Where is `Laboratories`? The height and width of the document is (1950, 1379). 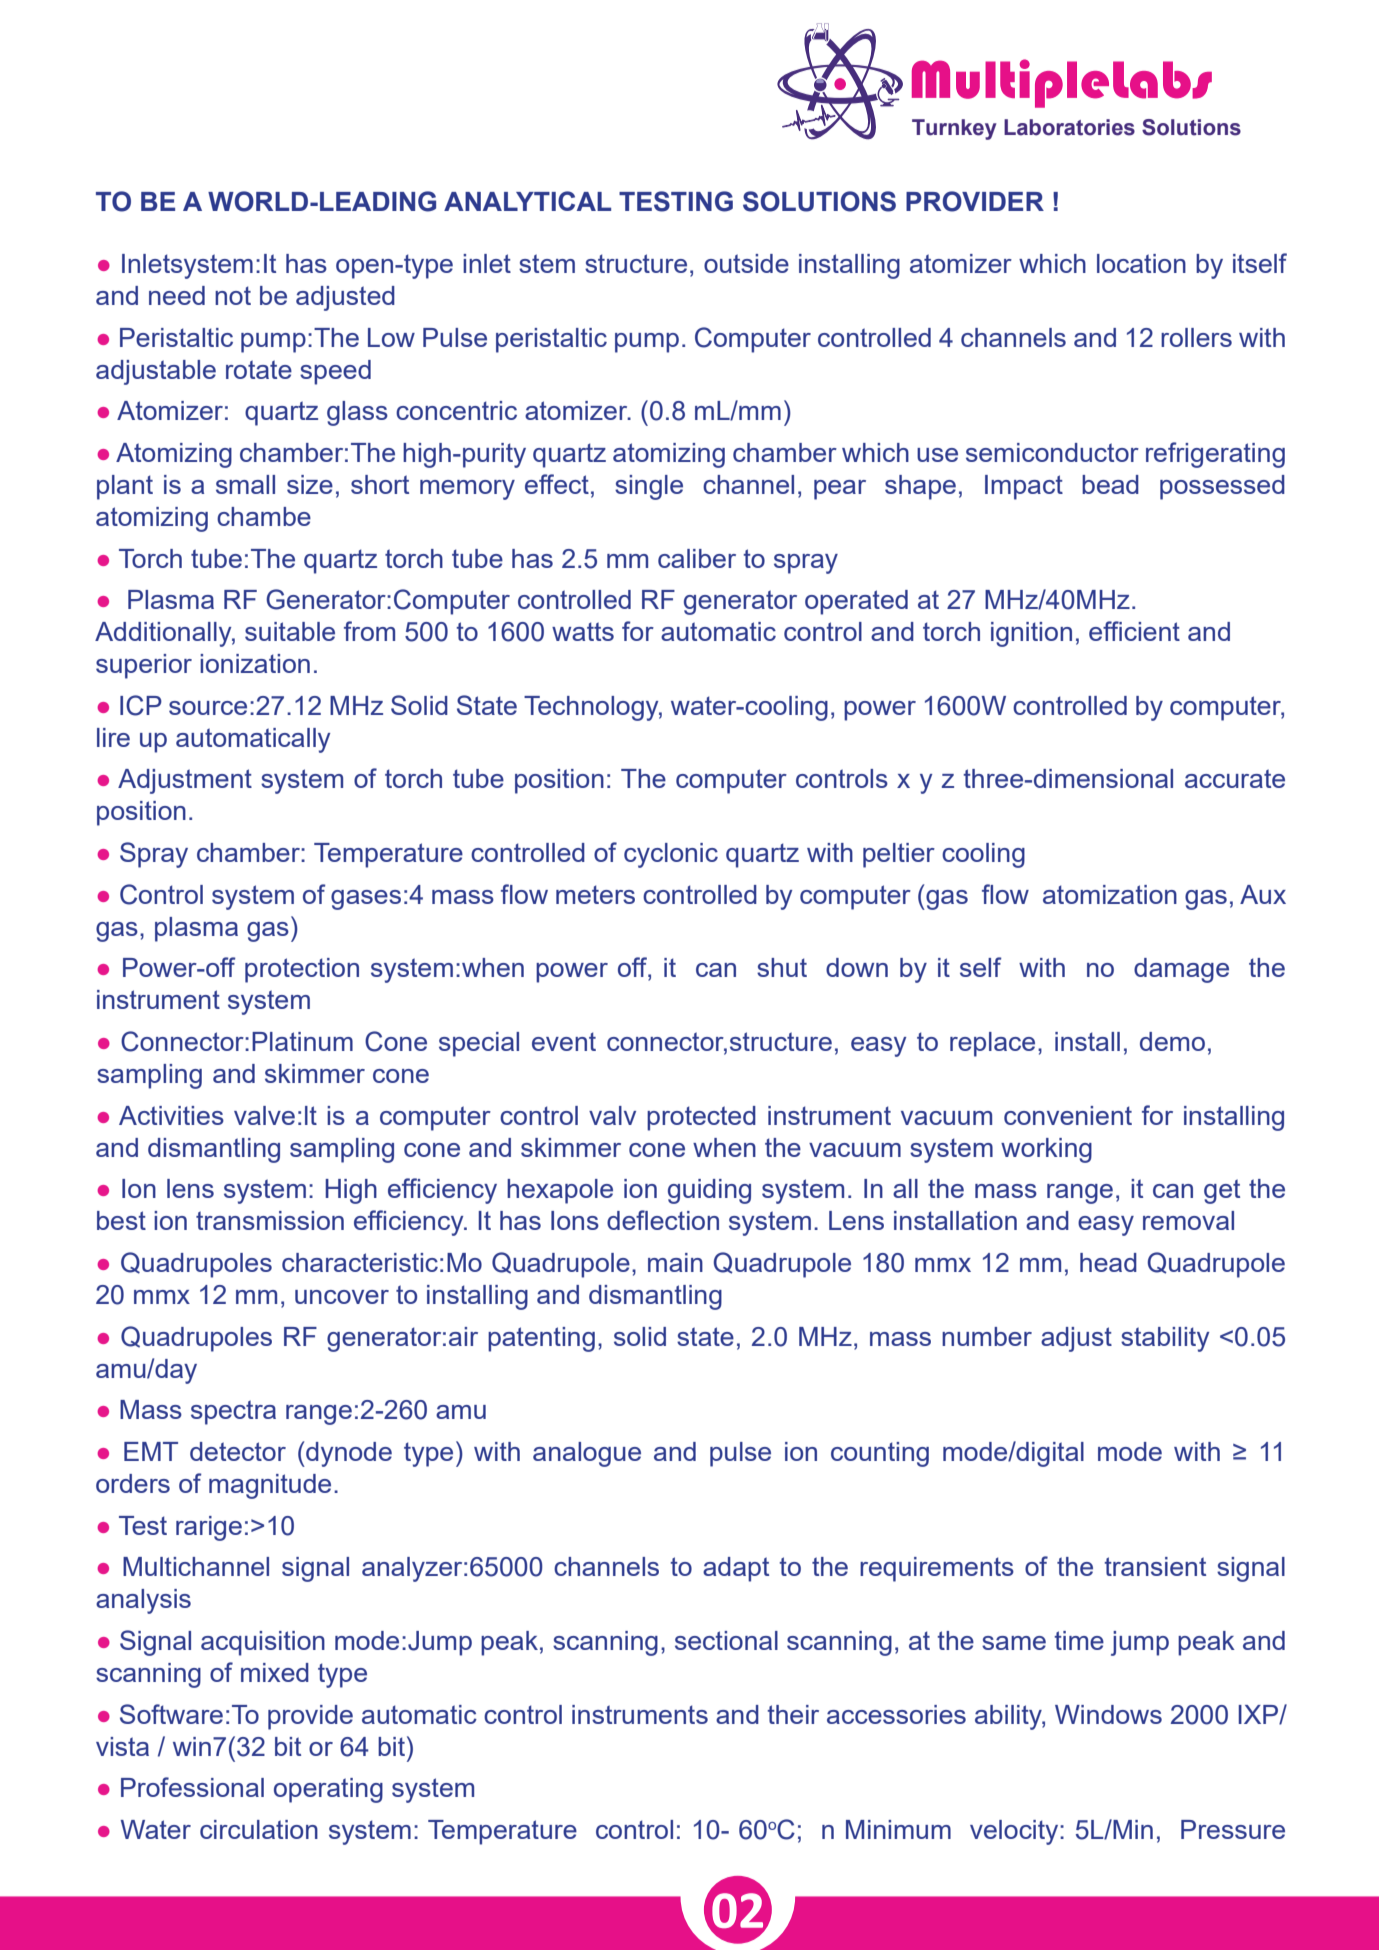 Laboratories is located at coordinates (1069, 127).
